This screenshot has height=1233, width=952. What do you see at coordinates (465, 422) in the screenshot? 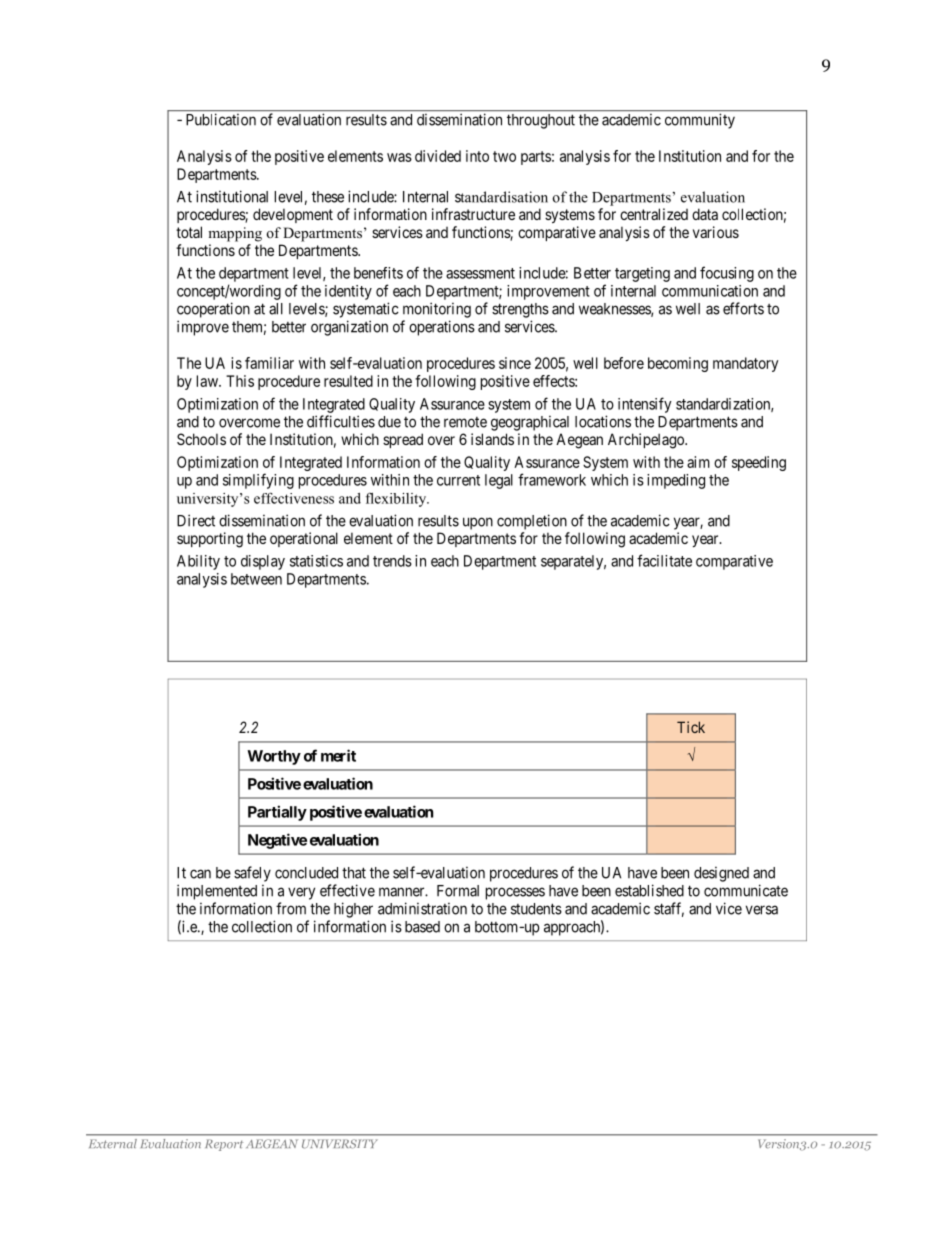
I see `remote` at bounding box center [465, 422].
